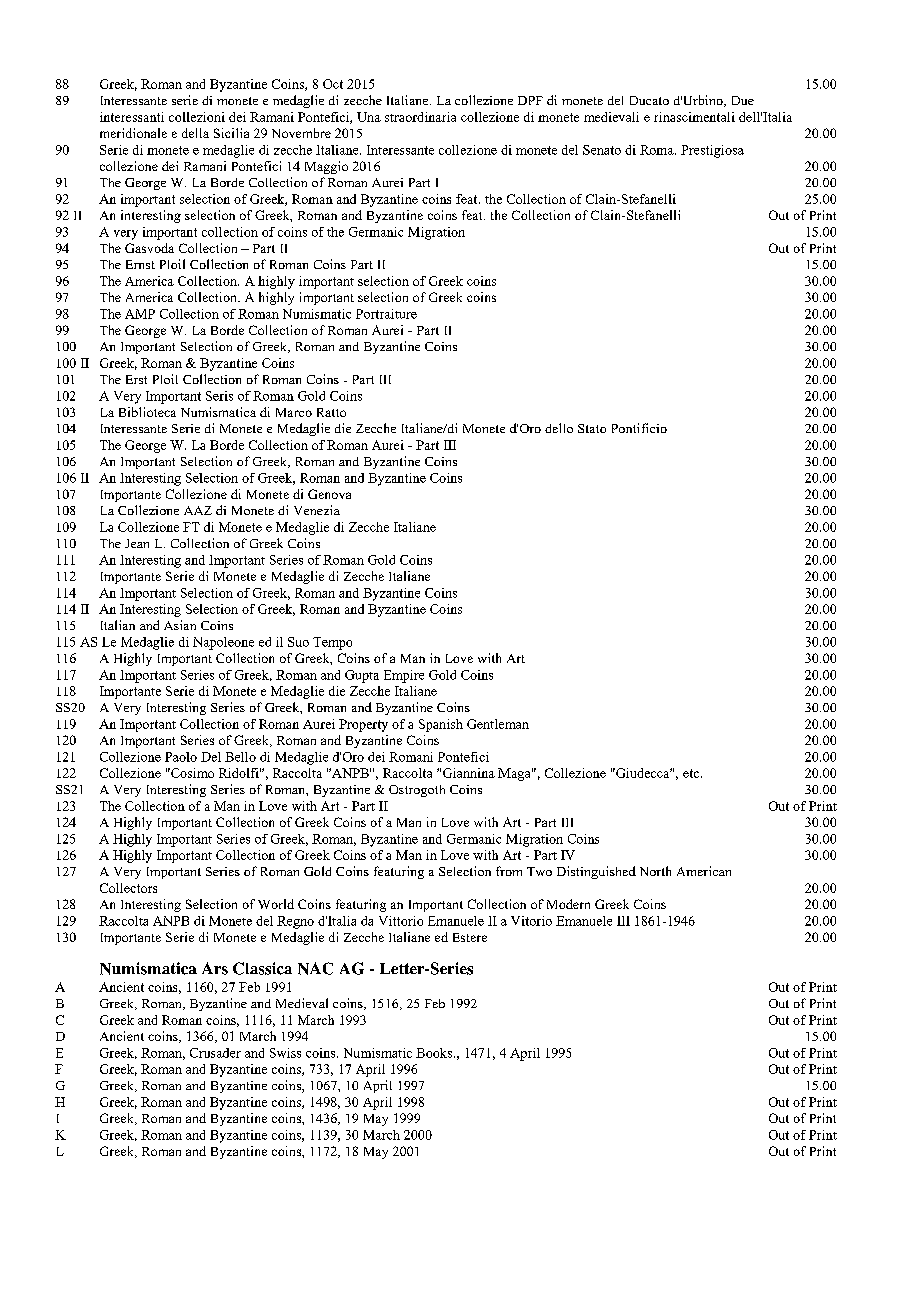  What do you see at coordinates (369, 117) in the document?
I see `Una` at bounding box center [369, 117].
